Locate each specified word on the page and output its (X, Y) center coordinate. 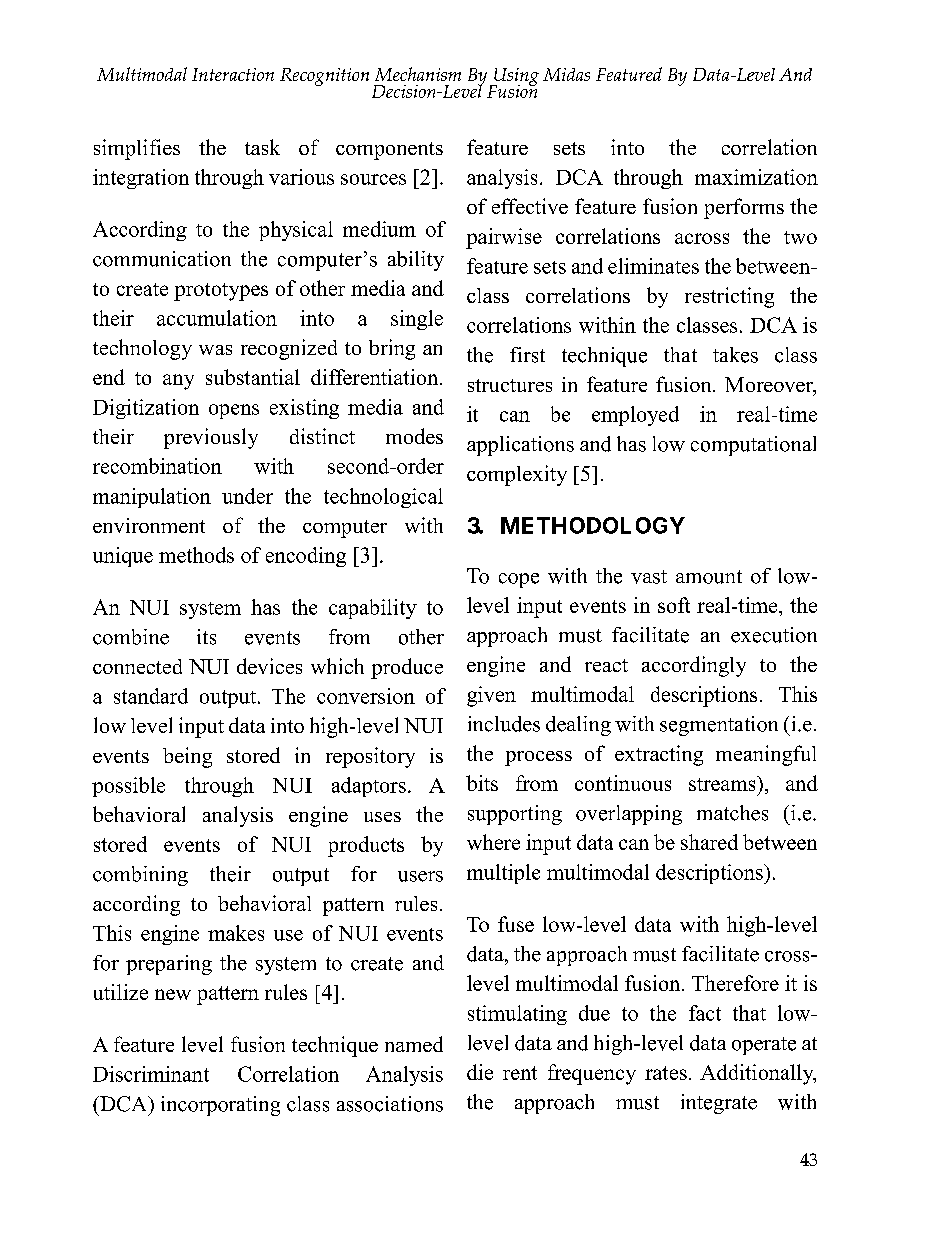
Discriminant (151, 1074)
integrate (719, 1104)
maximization (756, 177)
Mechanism (418, 74)
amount (709, 577)
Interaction (233, 74)
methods (196, 555)
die (480, 1072)
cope (519, 580)
